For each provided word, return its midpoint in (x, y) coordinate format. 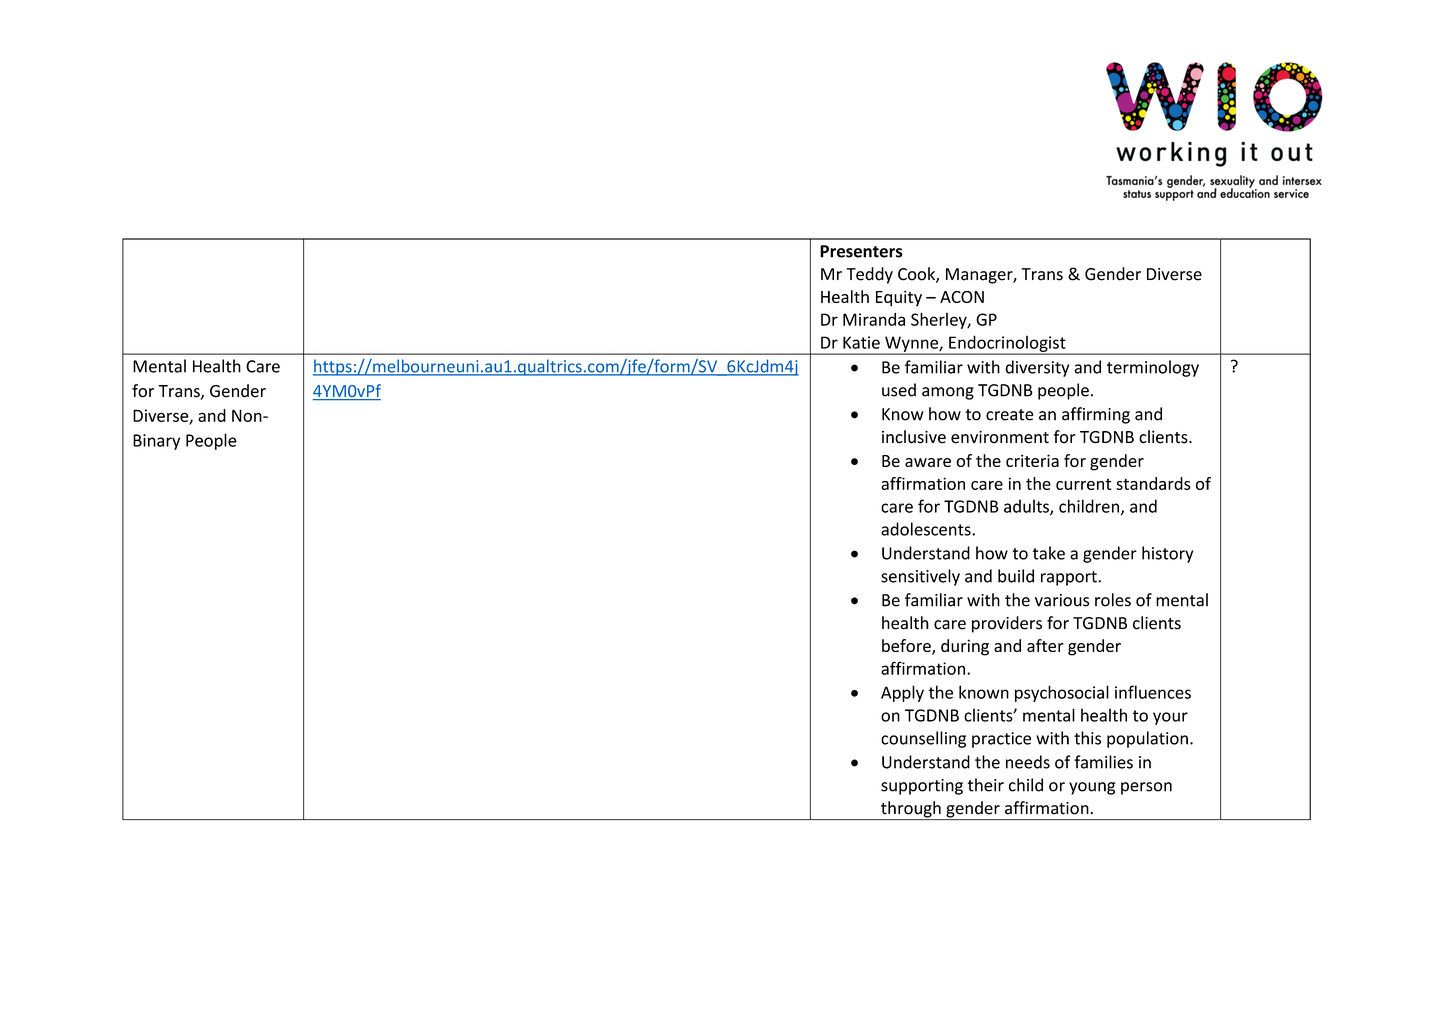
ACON (962, 297)
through (911, 810)
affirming (1096, 415)
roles (1113, 600)
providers (1007, 624)
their (986, 785)
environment (1000, 437)
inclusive (914, 437)
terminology (1153, 368)
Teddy (869, 275)
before (907, 647)
